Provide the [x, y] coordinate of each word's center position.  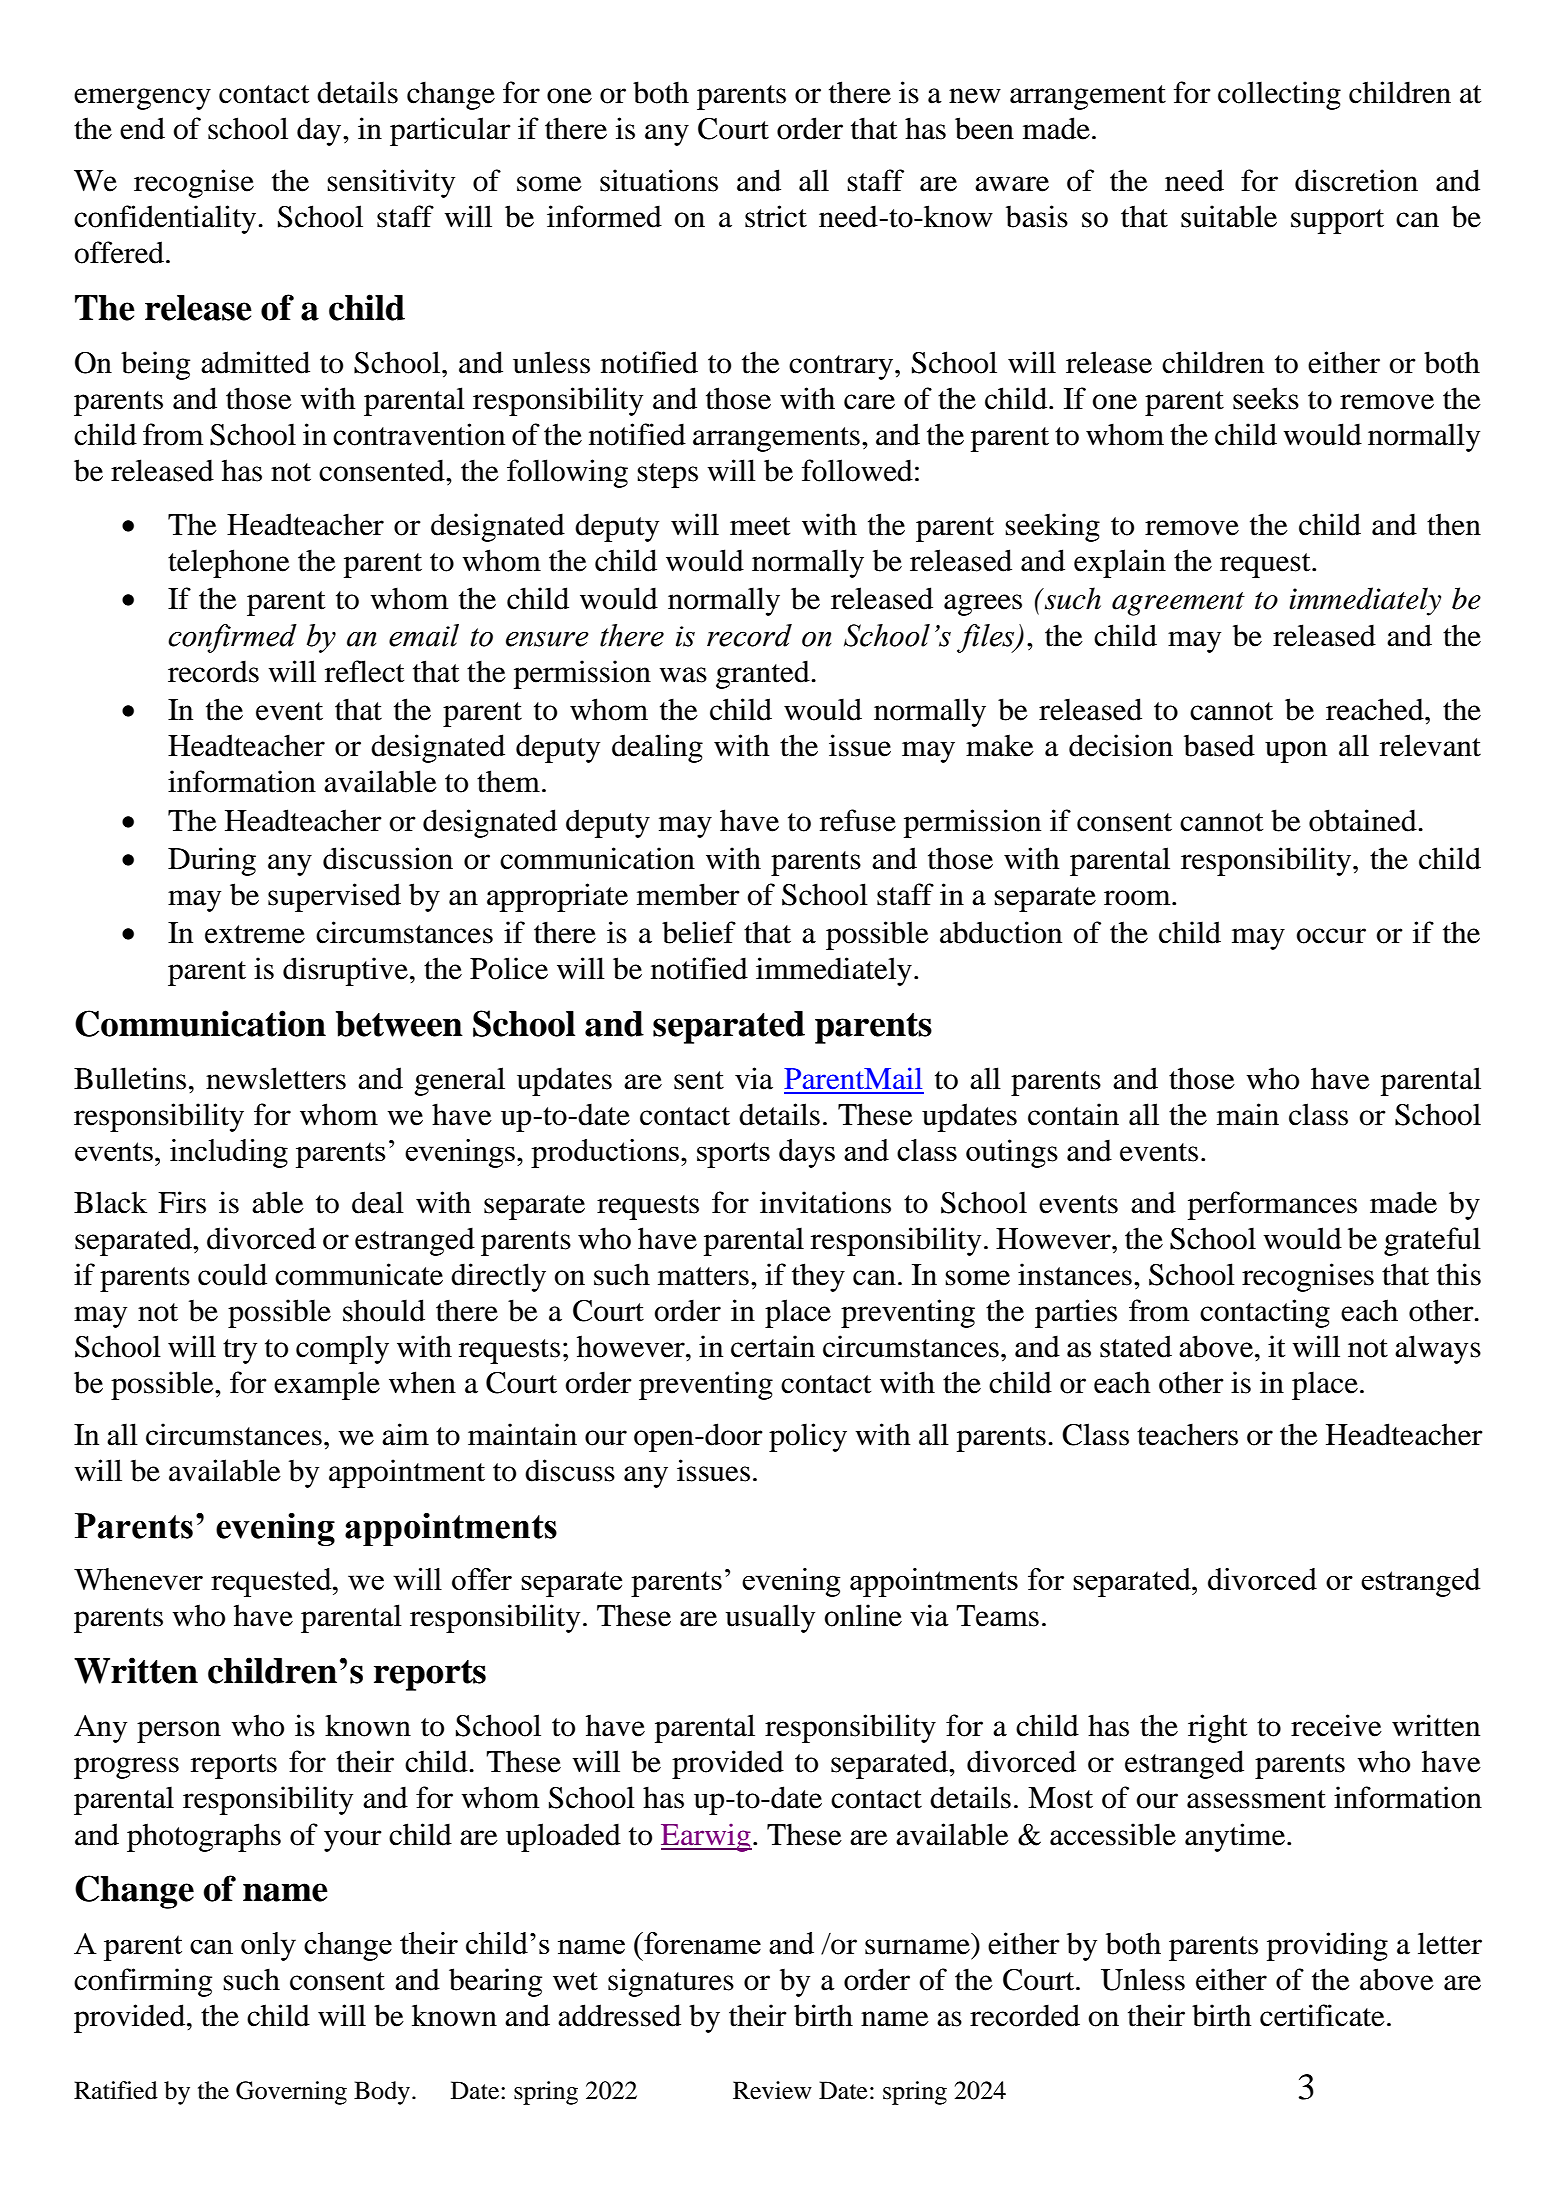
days [807, 1153]
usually [770, 1618]
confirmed [232, 638]
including [229, 1153]
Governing [291, 2093]
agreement [1178, 604]
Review [772, 2090]
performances [1272, 1205]
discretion [1356, 180]
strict [776, 216]
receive [1336, 1725]
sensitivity [391, 183]
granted [764, 674]
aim [405, 1434]
